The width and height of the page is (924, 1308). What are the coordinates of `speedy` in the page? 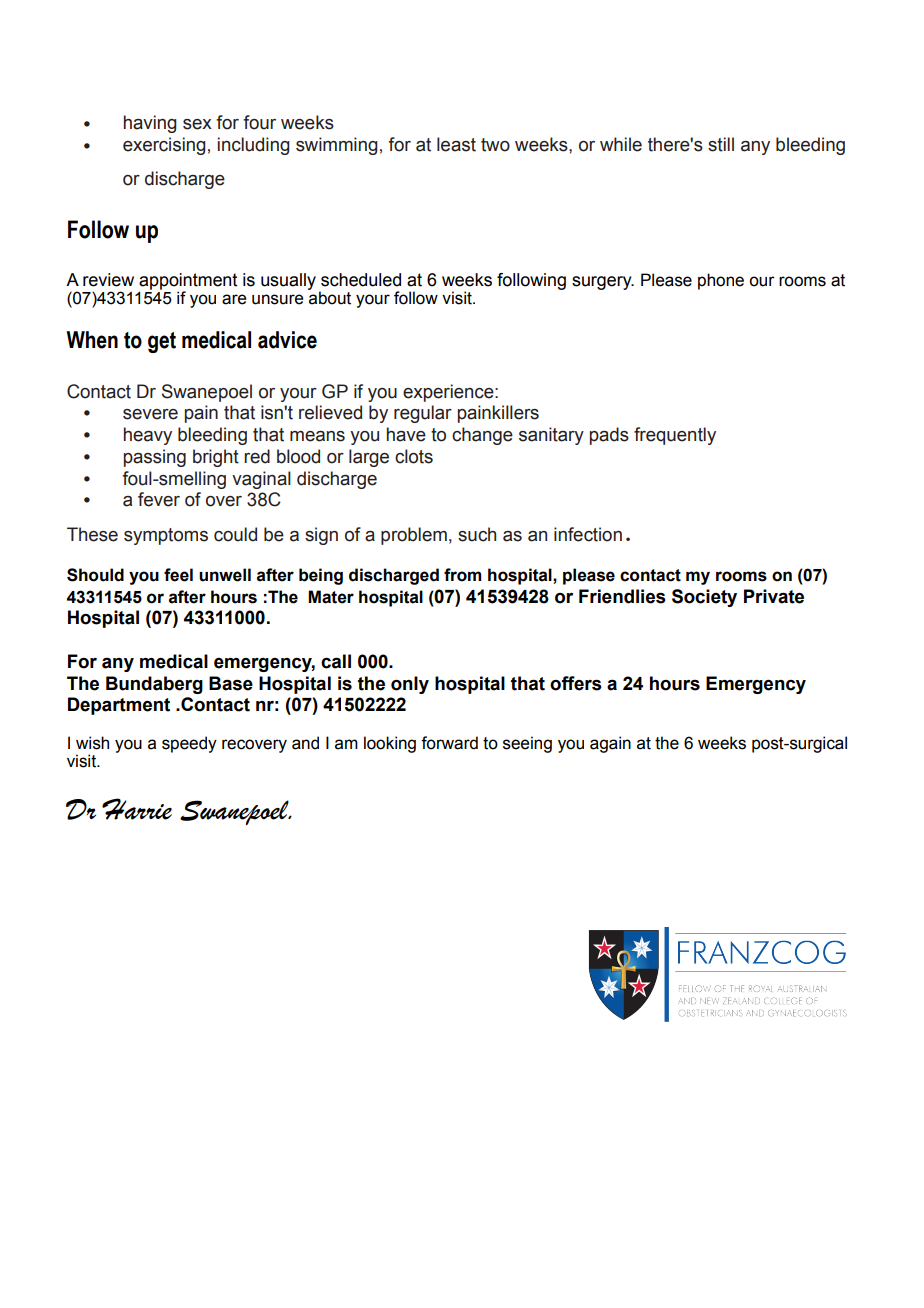 It's located at (189, 744).
